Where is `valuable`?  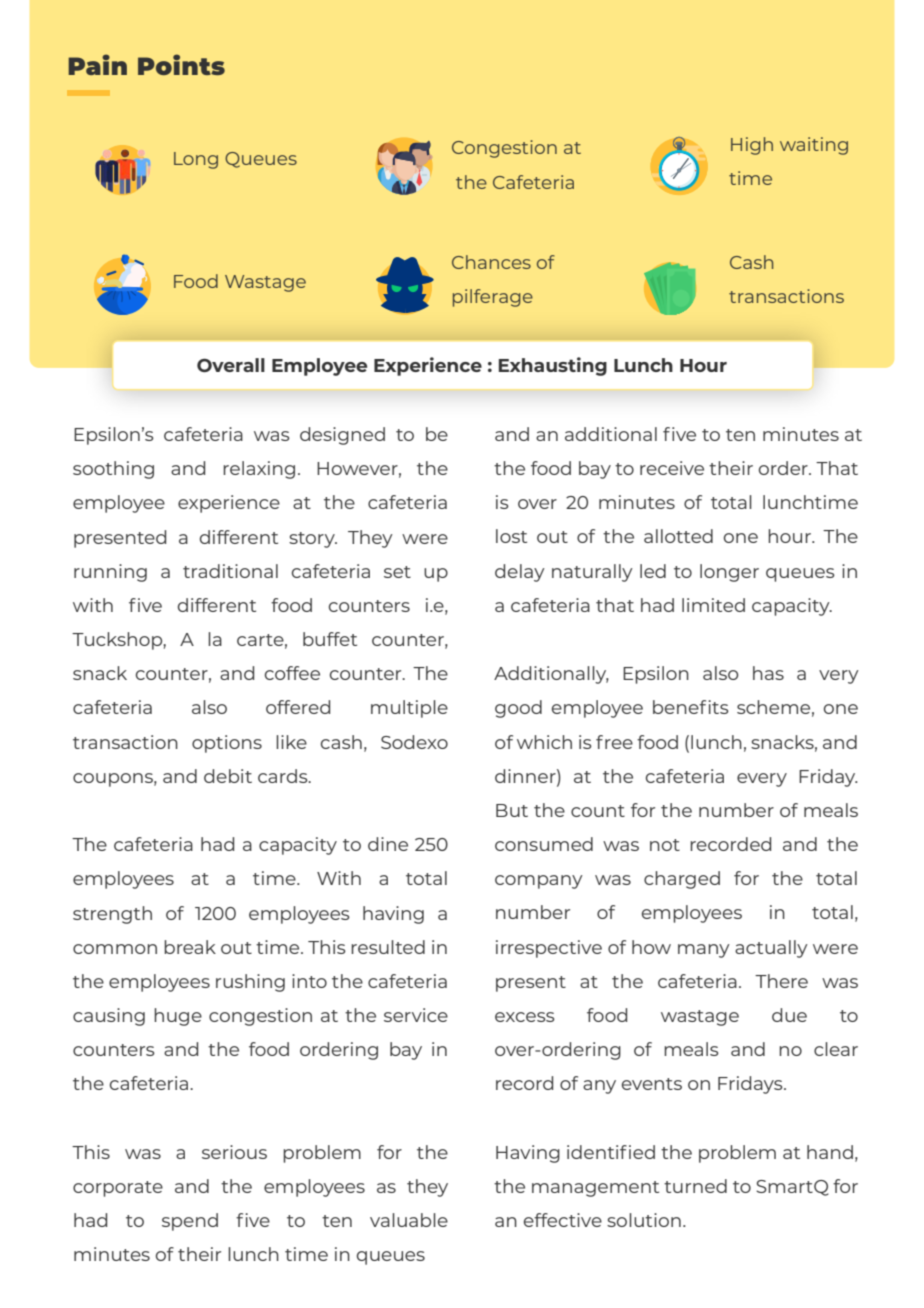 valuable is located at coordinates (409, 1220).
